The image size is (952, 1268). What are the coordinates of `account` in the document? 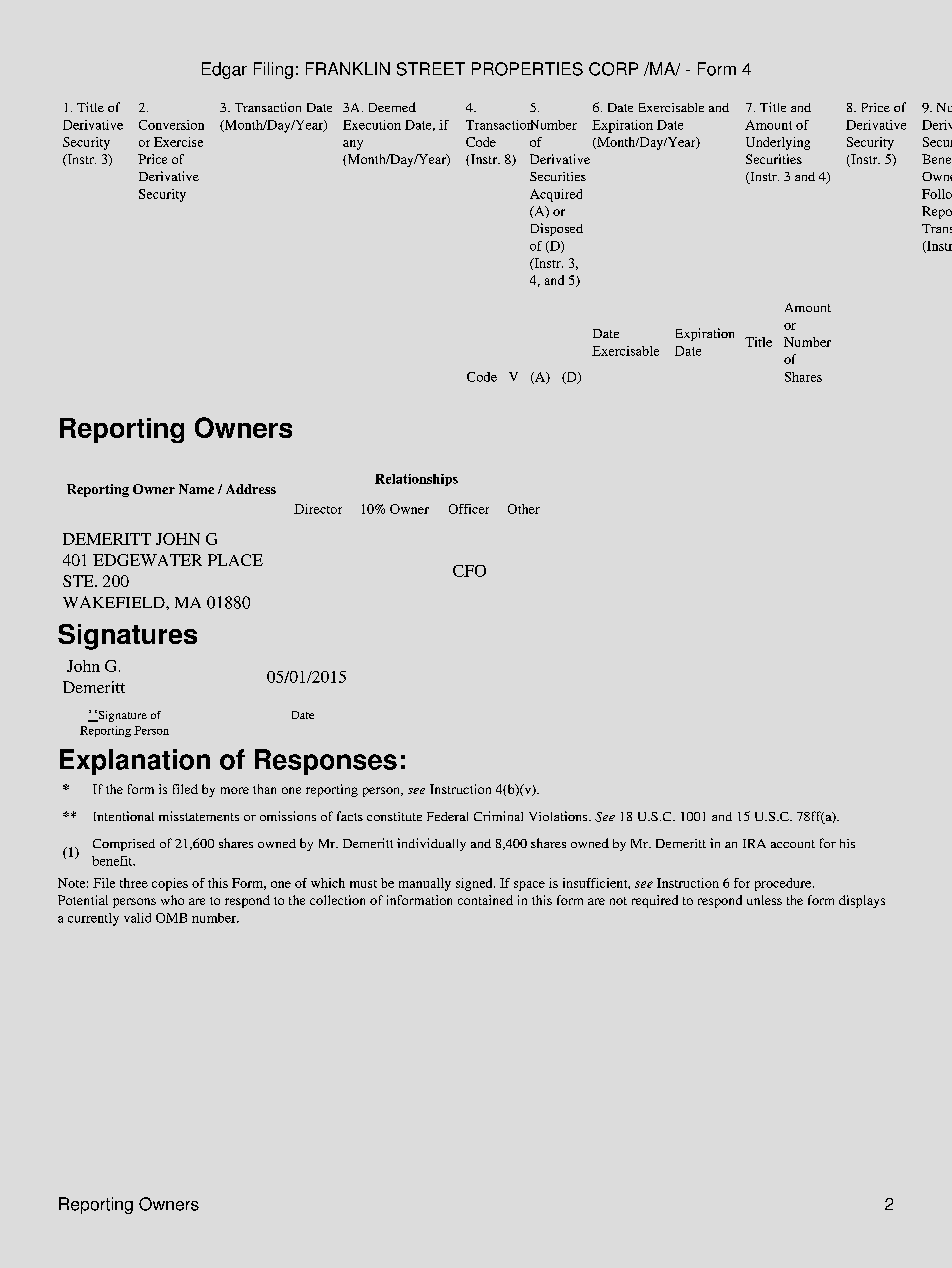 It's located at (793, 844).
